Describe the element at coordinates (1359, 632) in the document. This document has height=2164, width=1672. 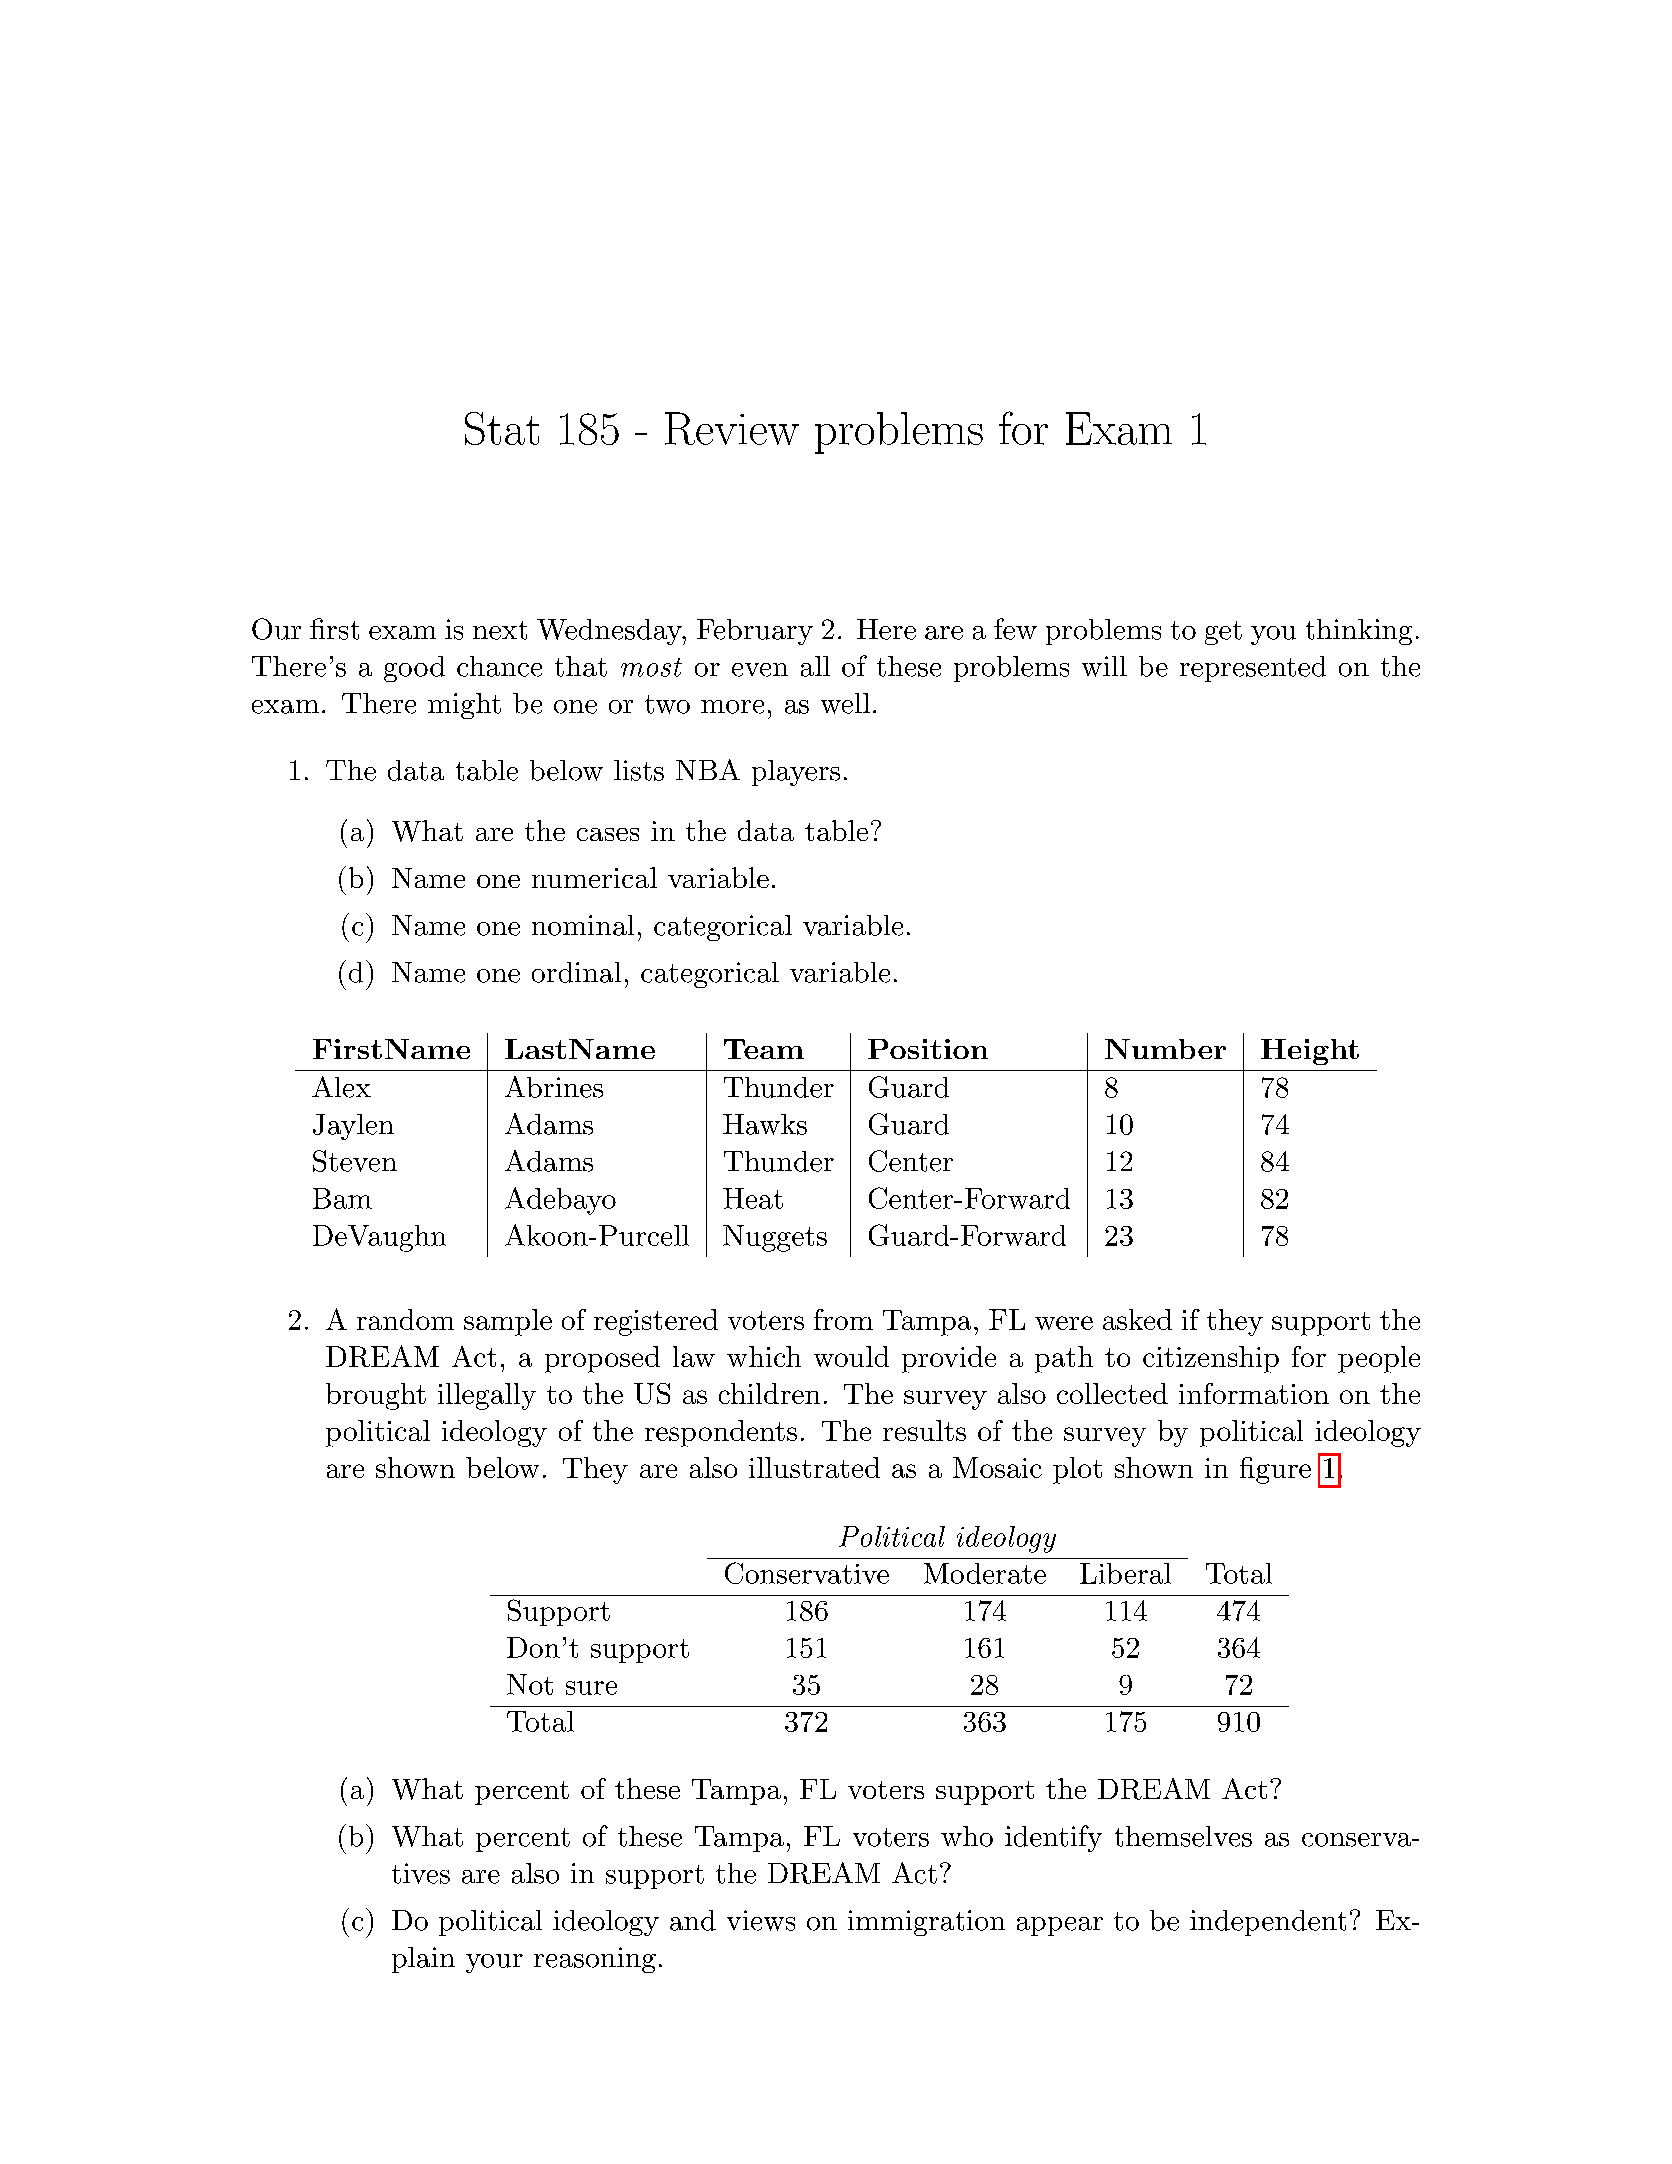
I see `thinking` at that location.
